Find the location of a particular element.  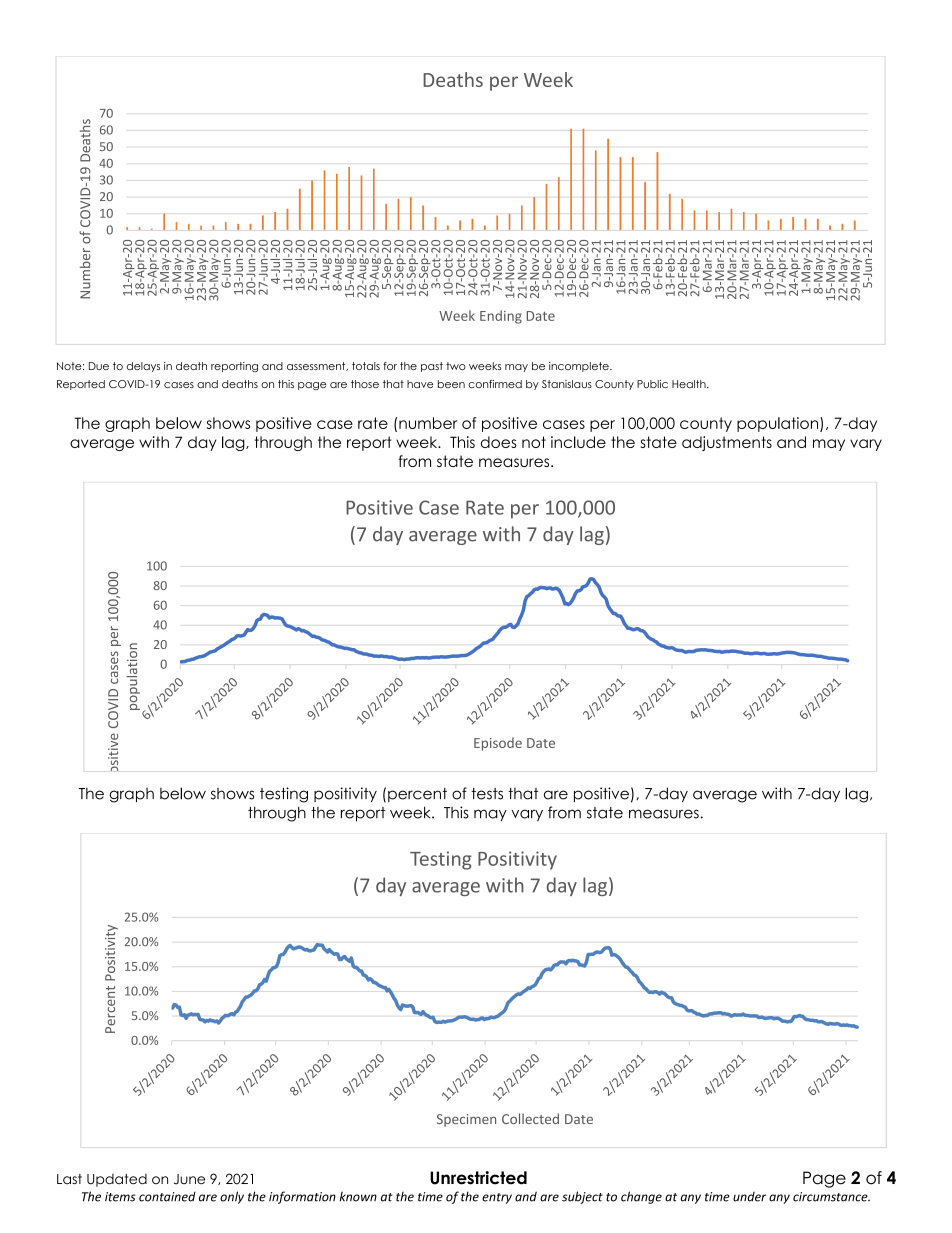

adjustments is located at coordinates (727, 443).
